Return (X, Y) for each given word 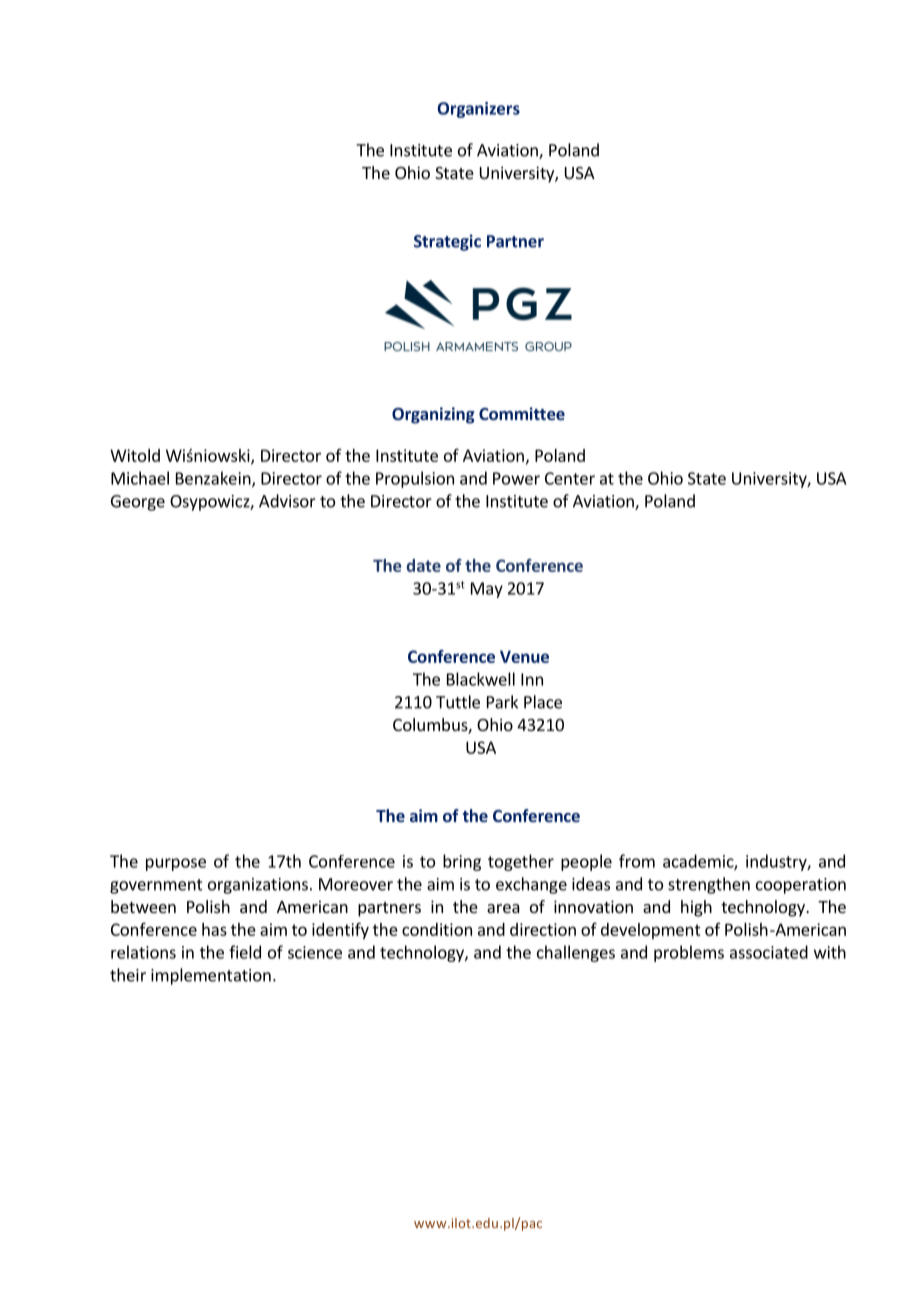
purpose (176, 864)
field (245, 952)
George (138, 503)
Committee (522, 413)
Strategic (447, 242)
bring (462, 862)
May (487, 590)
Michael (140, 478)
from (637, 861)
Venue (524, 656)
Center (570, 478)
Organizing (433, 415)
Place (543, 702)
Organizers (478, 110)
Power (516, 478)
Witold (135, 455)
